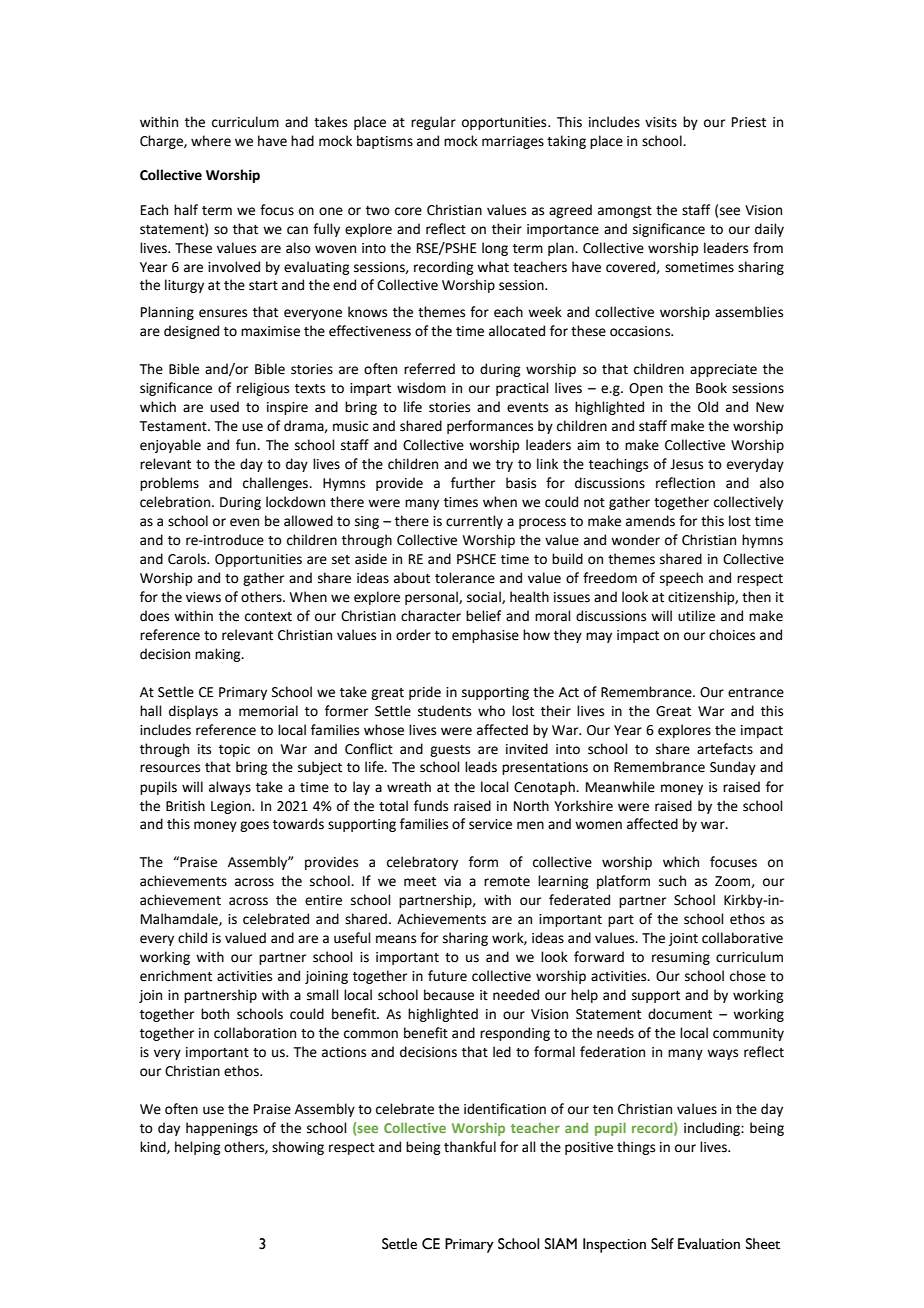 Image resolution: width=924 pixels, height=1308 pixels. What do you see at coordinates (222, 1129) in the screenshot?
I see `happenings` at bounding box center [222, 1129].
